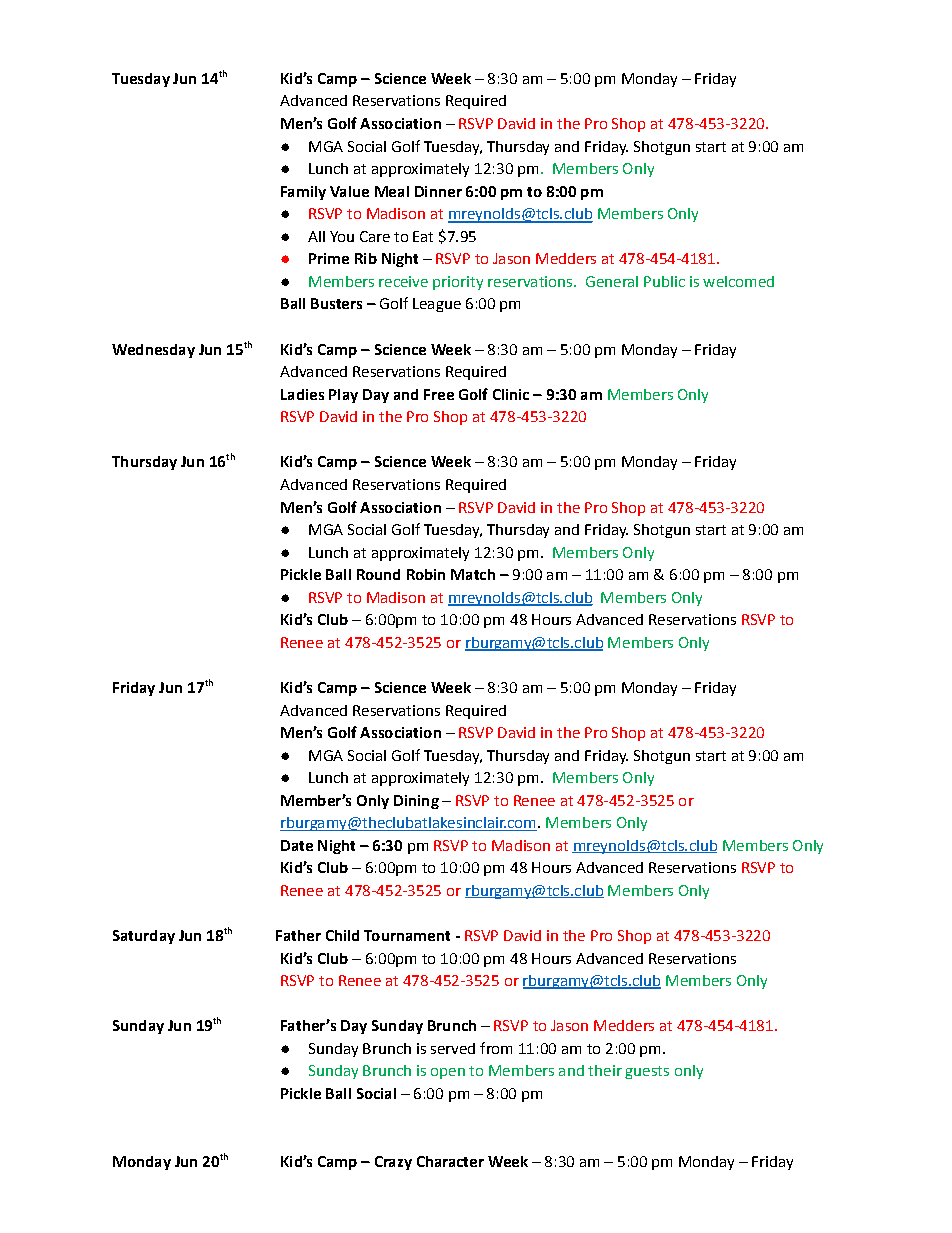 The image size is (952, 1233). I want to click on Tournament, so click(407, 935).
